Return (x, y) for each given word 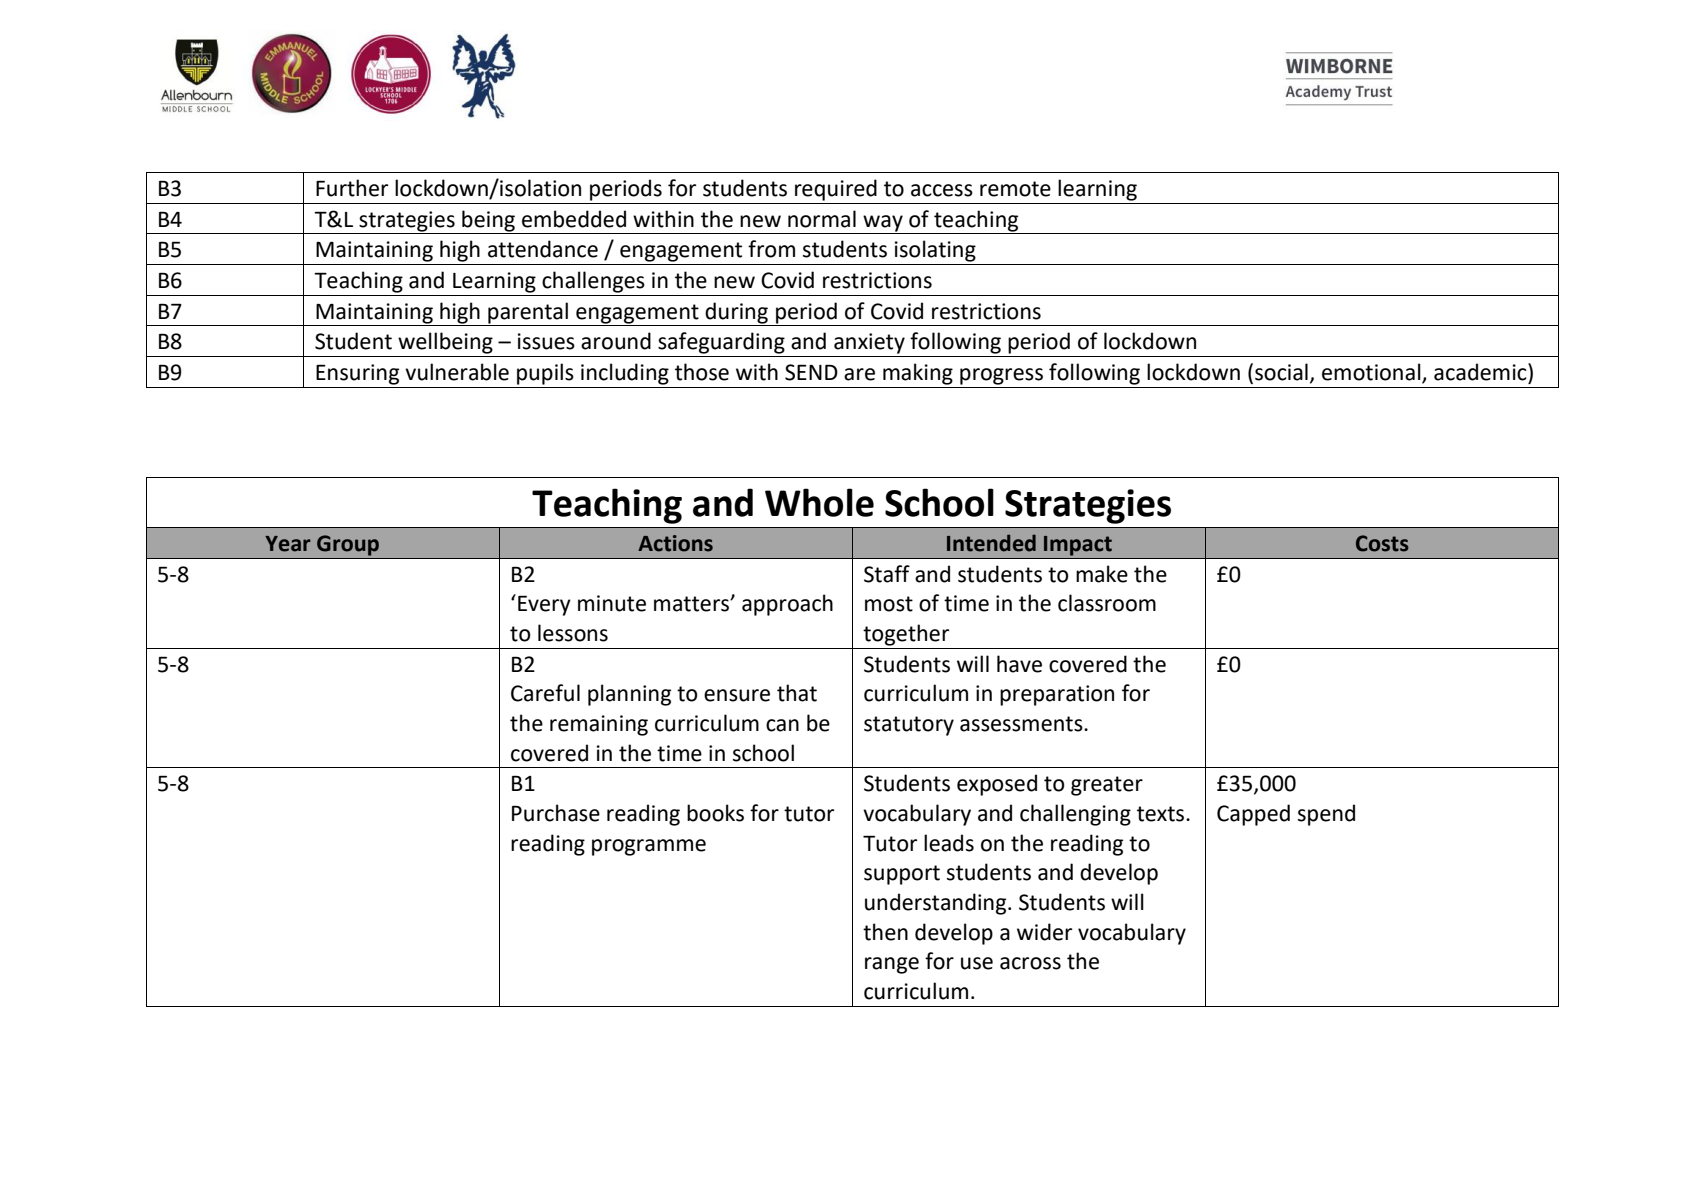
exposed (997, 785)
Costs (1382, 543)
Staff (887, 574)
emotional (1372, 373)
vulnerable (457, 372)
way (883, 224)
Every (544, 605)
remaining (599, 725)
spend (1326, 815)
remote (1015, 189)
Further (352, 188)
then (885, 932)
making (918, 374)
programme (649, 847)
